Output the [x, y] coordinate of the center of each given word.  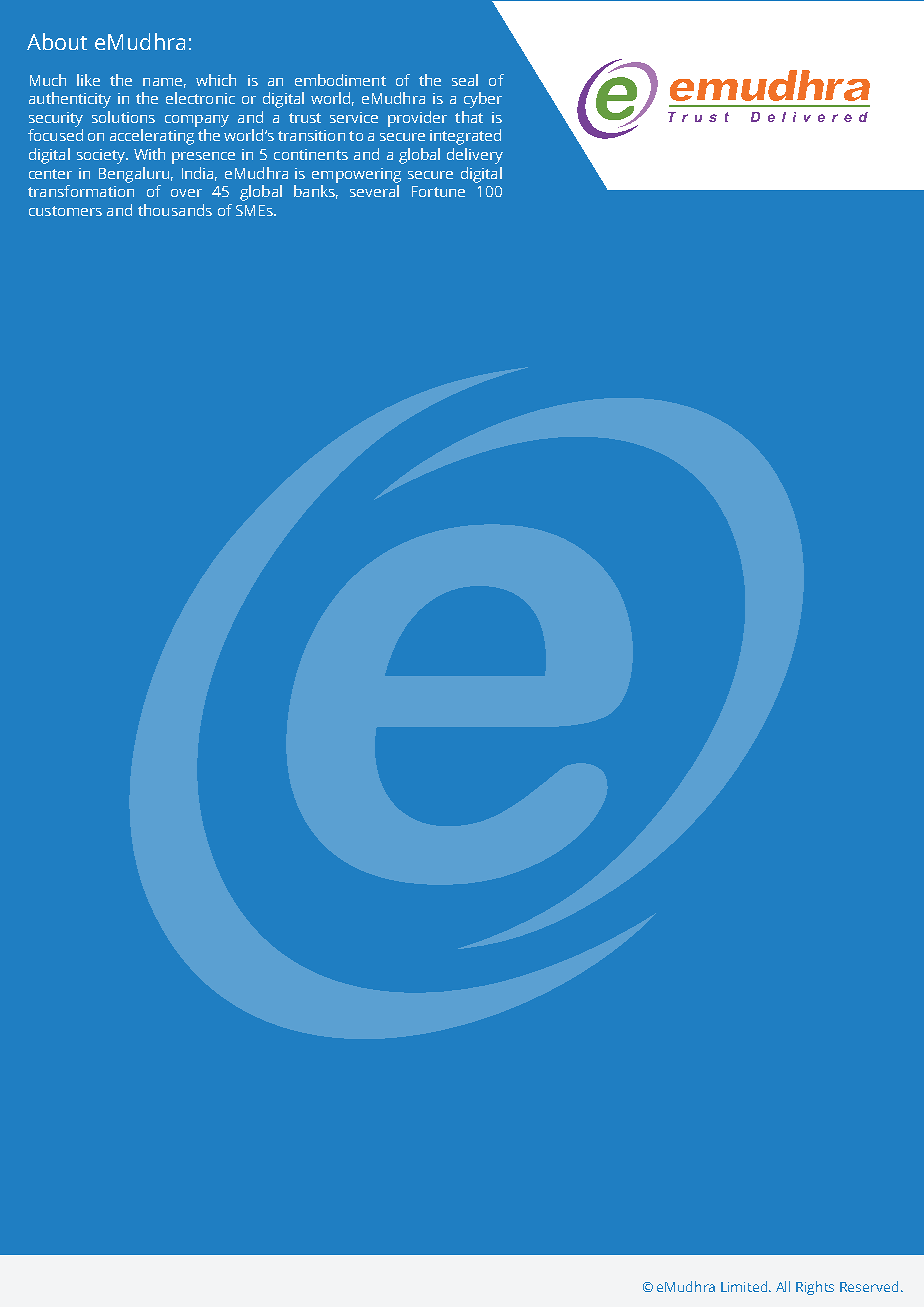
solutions [123, 117]
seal [465, 80]
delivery [475, 156]
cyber [483, 100]
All [783, 1286]
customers [65, 211]
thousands [175, 210]
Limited [746, 1286]
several [374, 191]
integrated [465, 137]
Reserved [869, 1286]
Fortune [438, 191]
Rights [815, 1288]
